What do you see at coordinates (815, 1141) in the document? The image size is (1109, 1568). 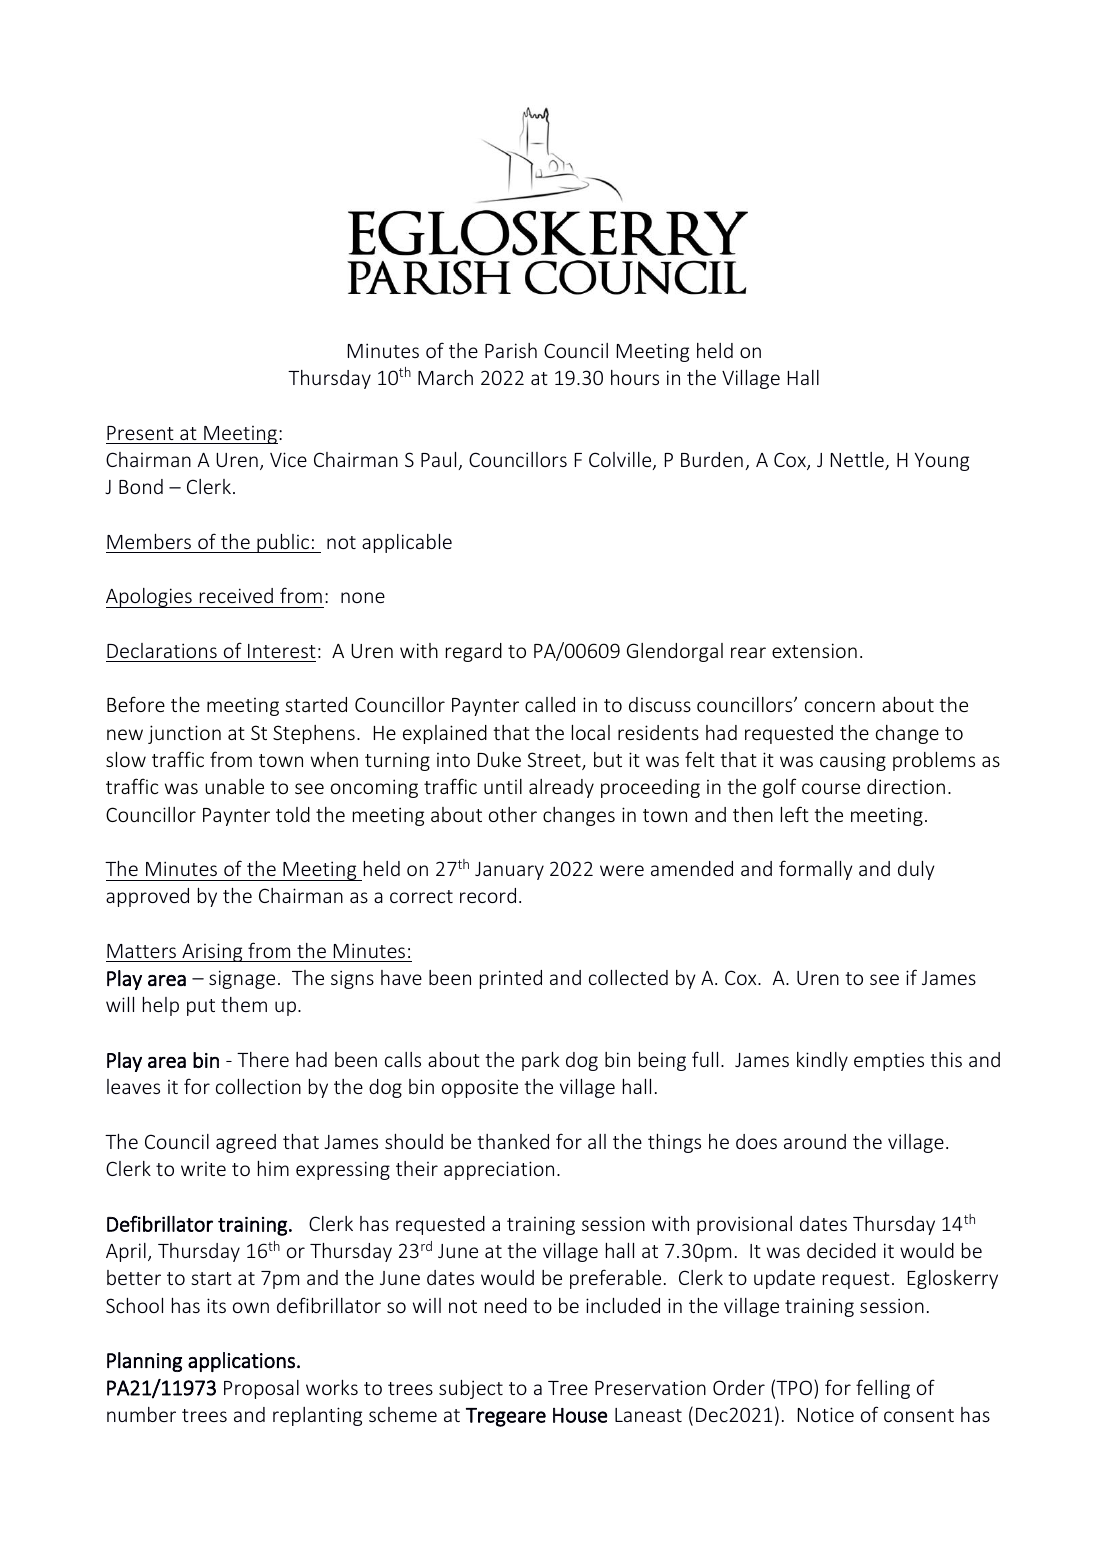 I see `around` at bounding box center [815, 1141].
